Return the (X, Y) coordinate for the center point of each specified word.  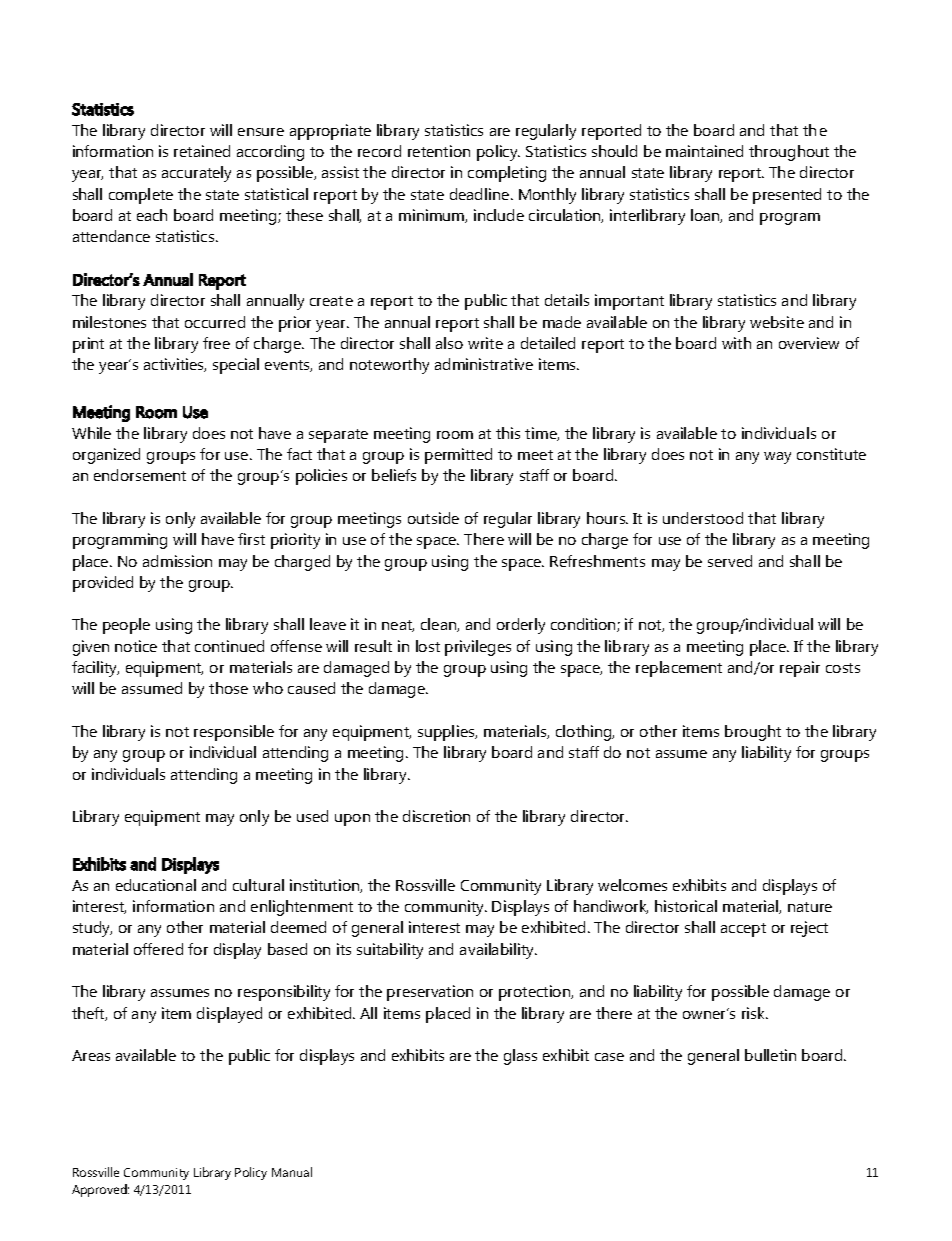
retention (439, 151)
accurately (196, 174)
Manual (292, 1172)
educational (156, 885)
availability (498, 951)
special (236, 366)
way (777, 458)
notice (136, 646)
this (508, 433)
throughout (789, 153)
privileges (478, 648)
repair (800, 669)
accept (743, 930)
